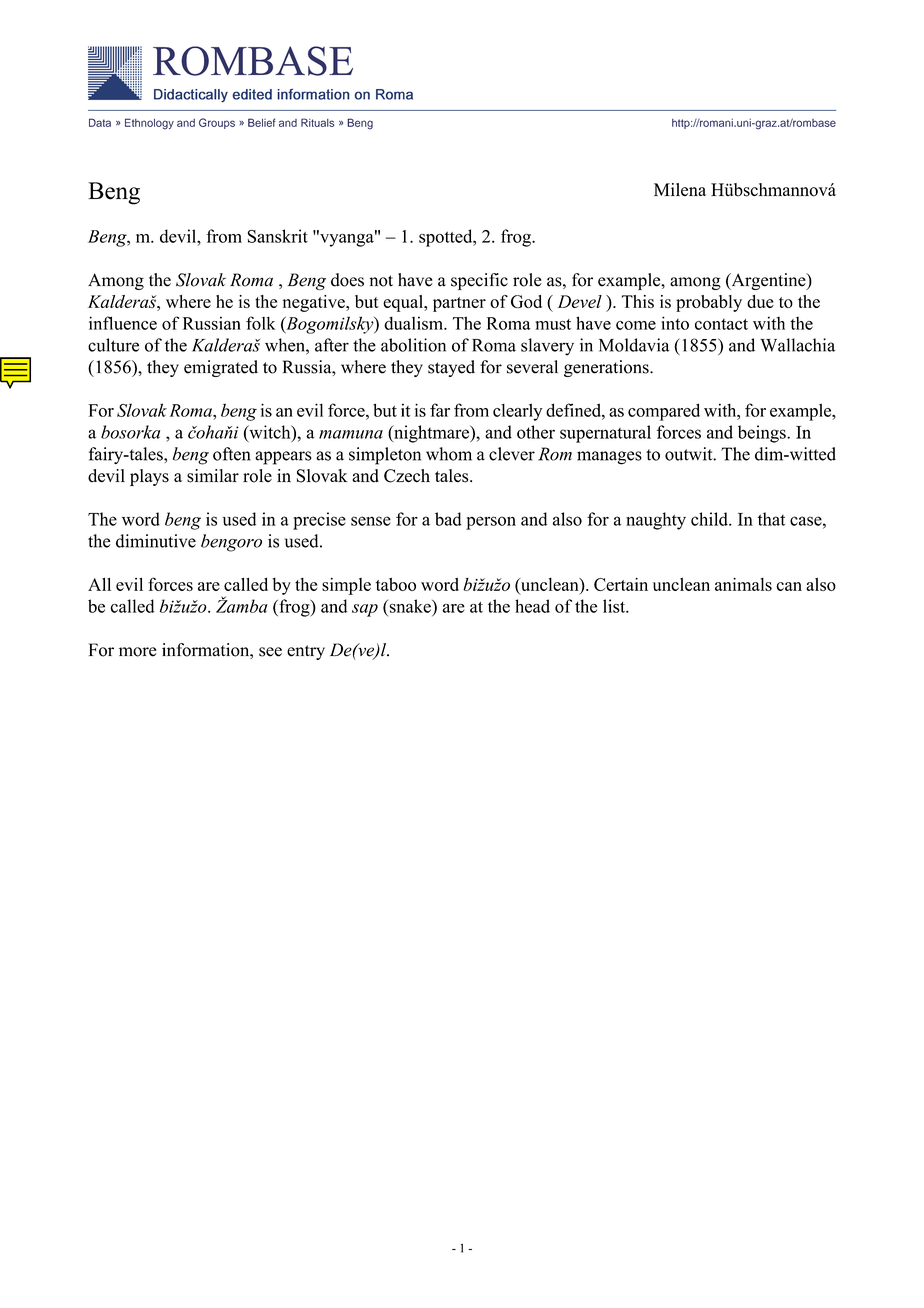 The image size is (924, 1308). I want to click on more, so click(138, 652).
